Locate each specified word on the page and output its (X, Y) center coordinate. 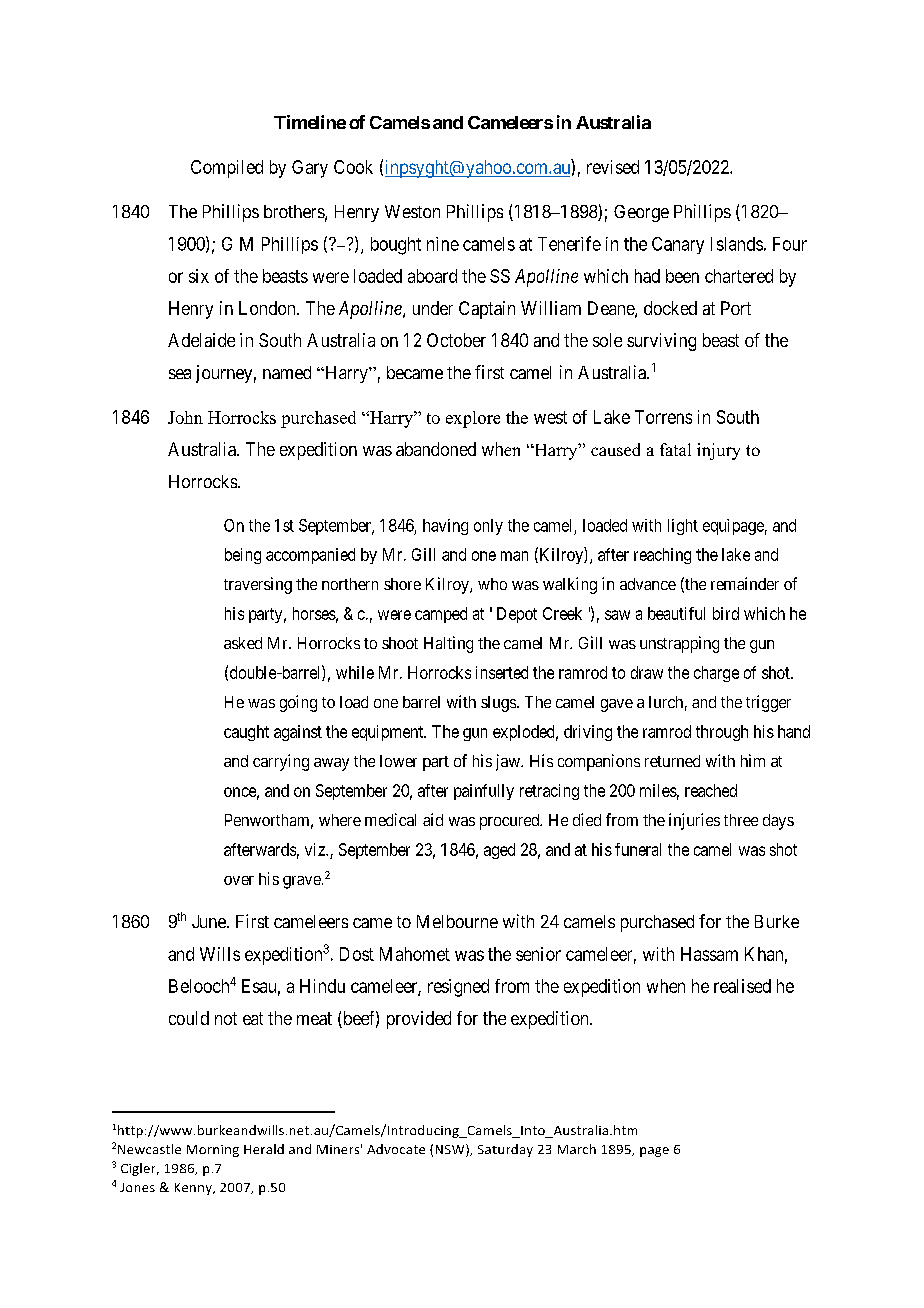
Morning (213, 1151)
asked (243, 643)
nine (443, 244)
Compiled (227, 169)
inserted (502, 672)
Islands (737, 244)
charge (716, 674)
